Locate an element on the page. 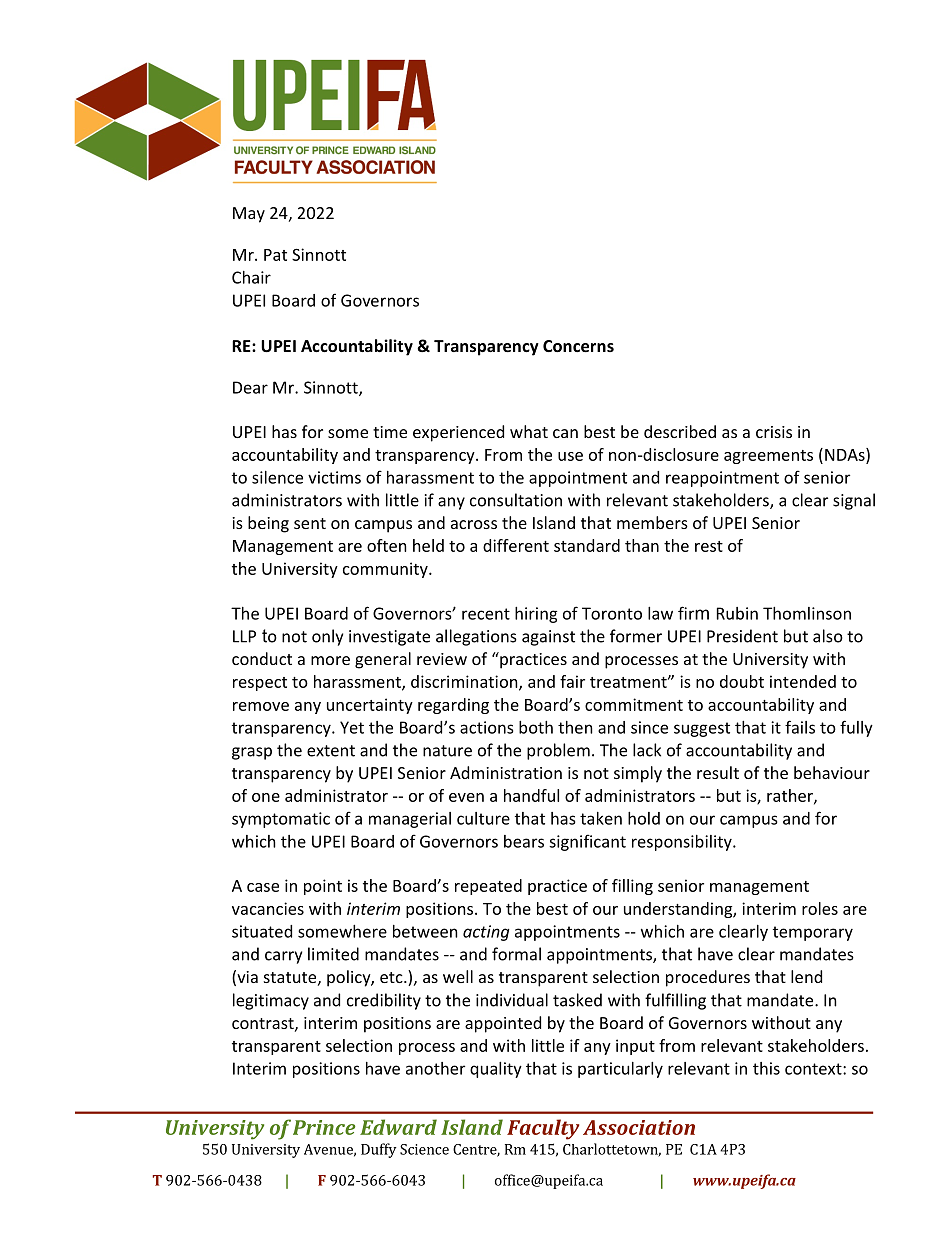 The width and height of the image is (952, 1233). problem is located at coordinates (558, 751).
